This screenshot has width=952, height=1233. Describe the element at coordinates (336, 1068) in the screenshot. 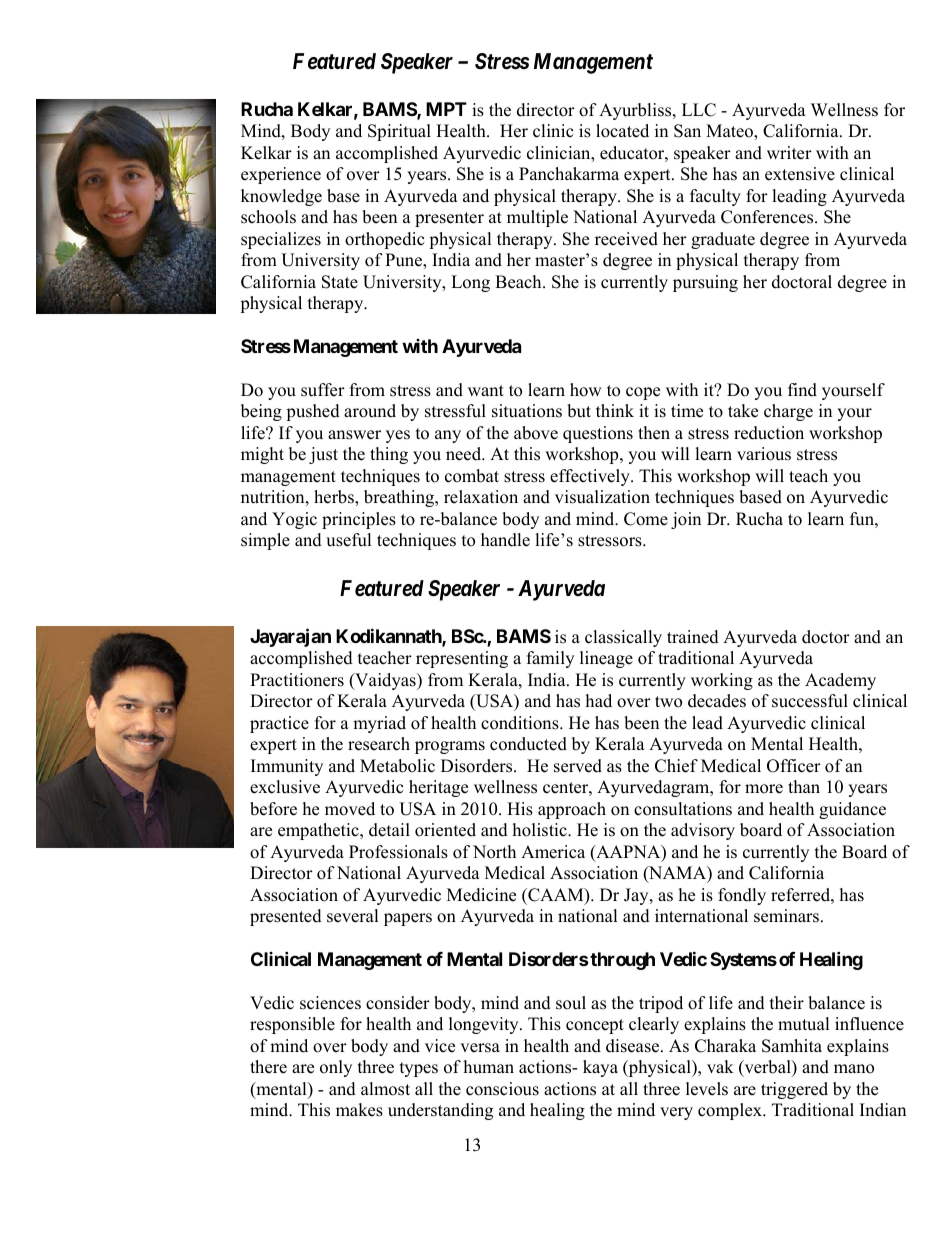

I see `only` at that location.
